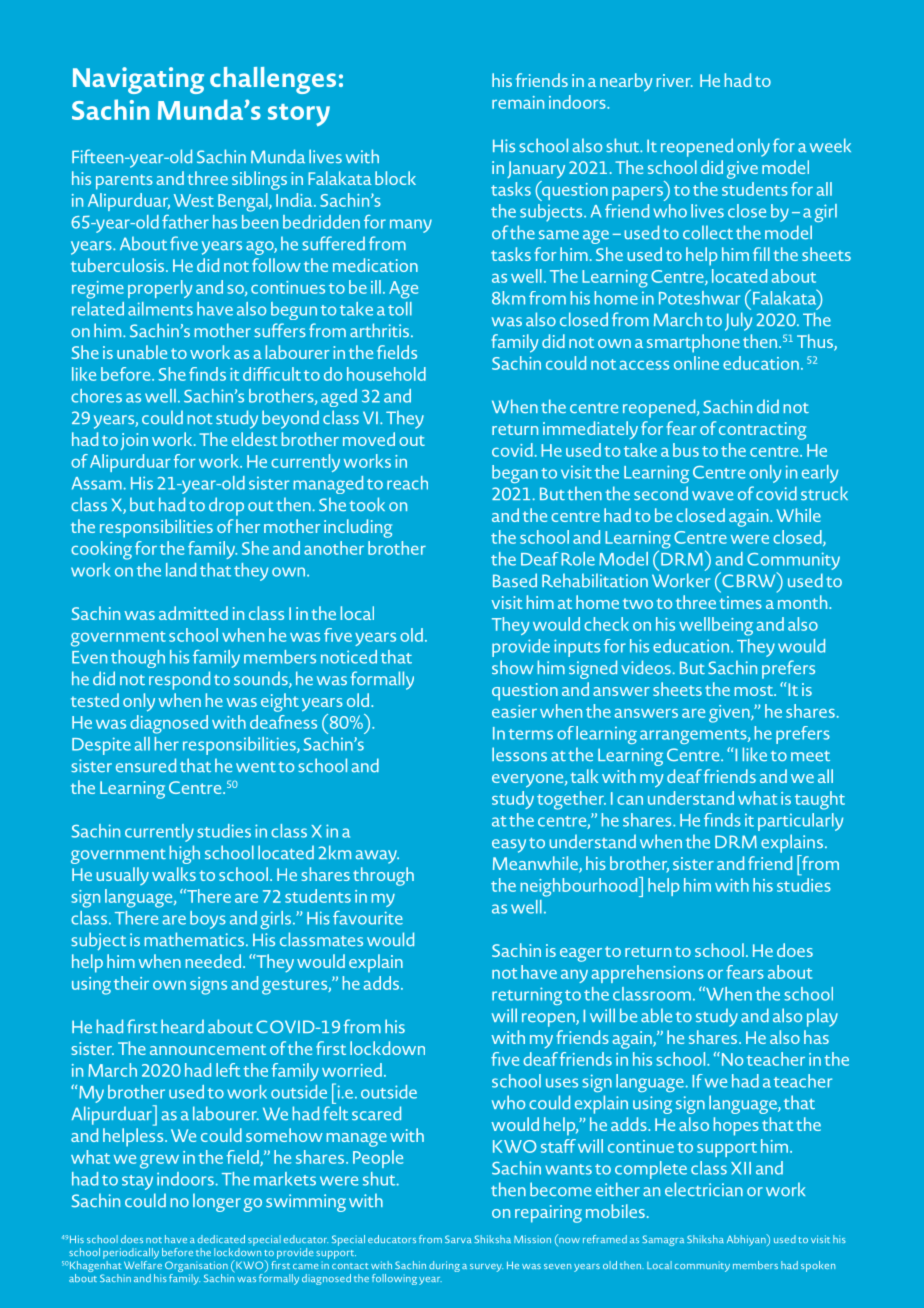 The image size is (924, 1308). Describe the element at coordinates (221, 1239) in the document. I see `dedicated` at that location.
